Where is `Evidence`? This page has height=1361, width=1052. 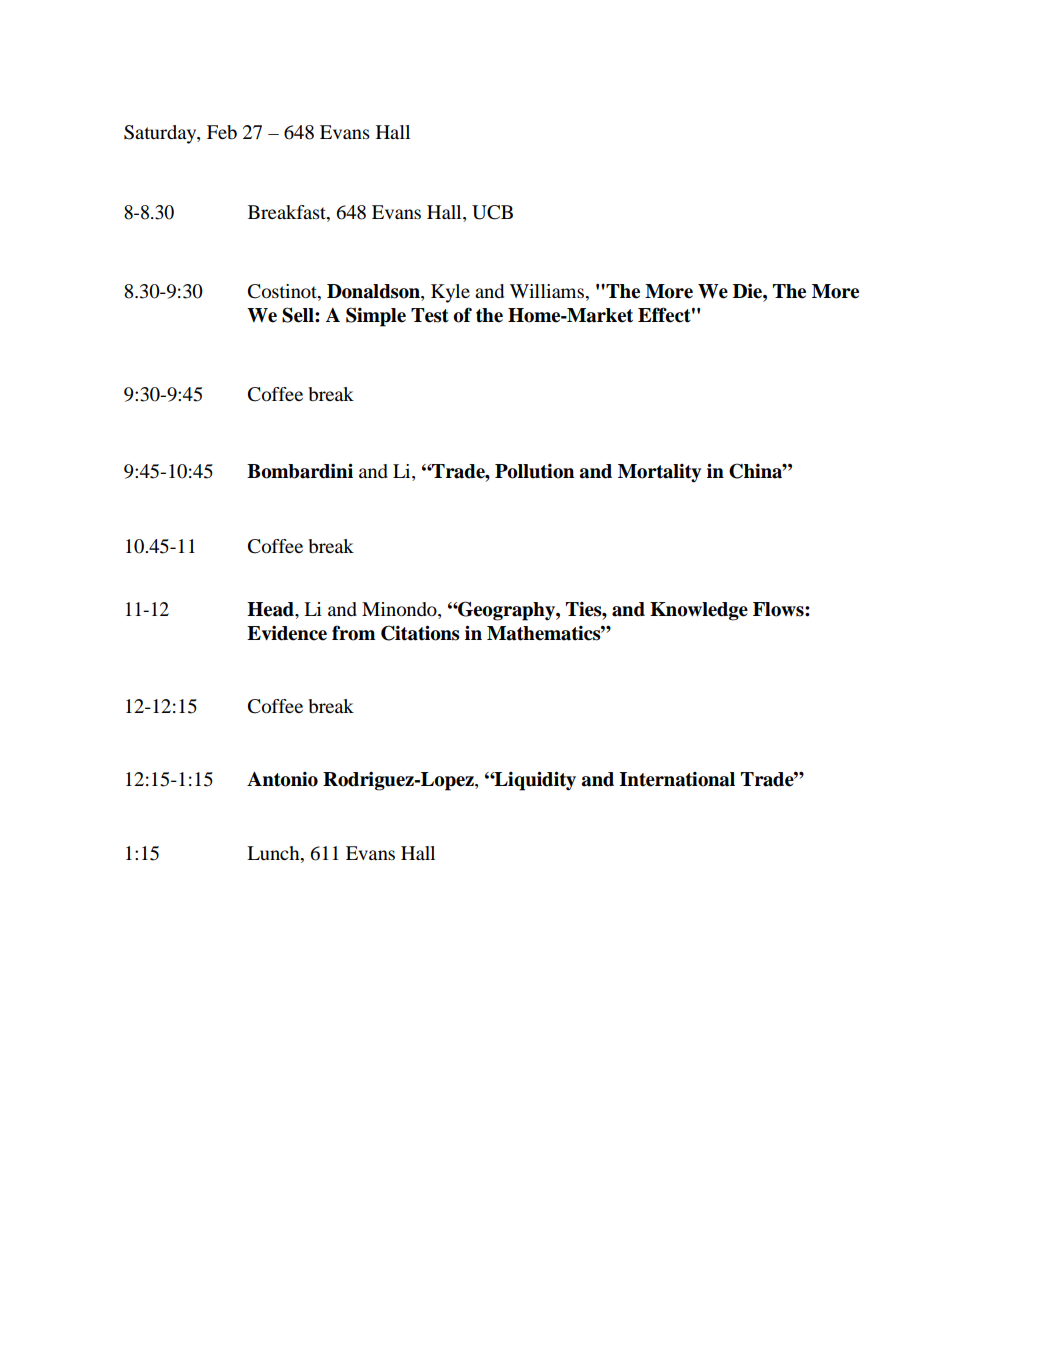 Evidence is located at coordinates (287, 633).
